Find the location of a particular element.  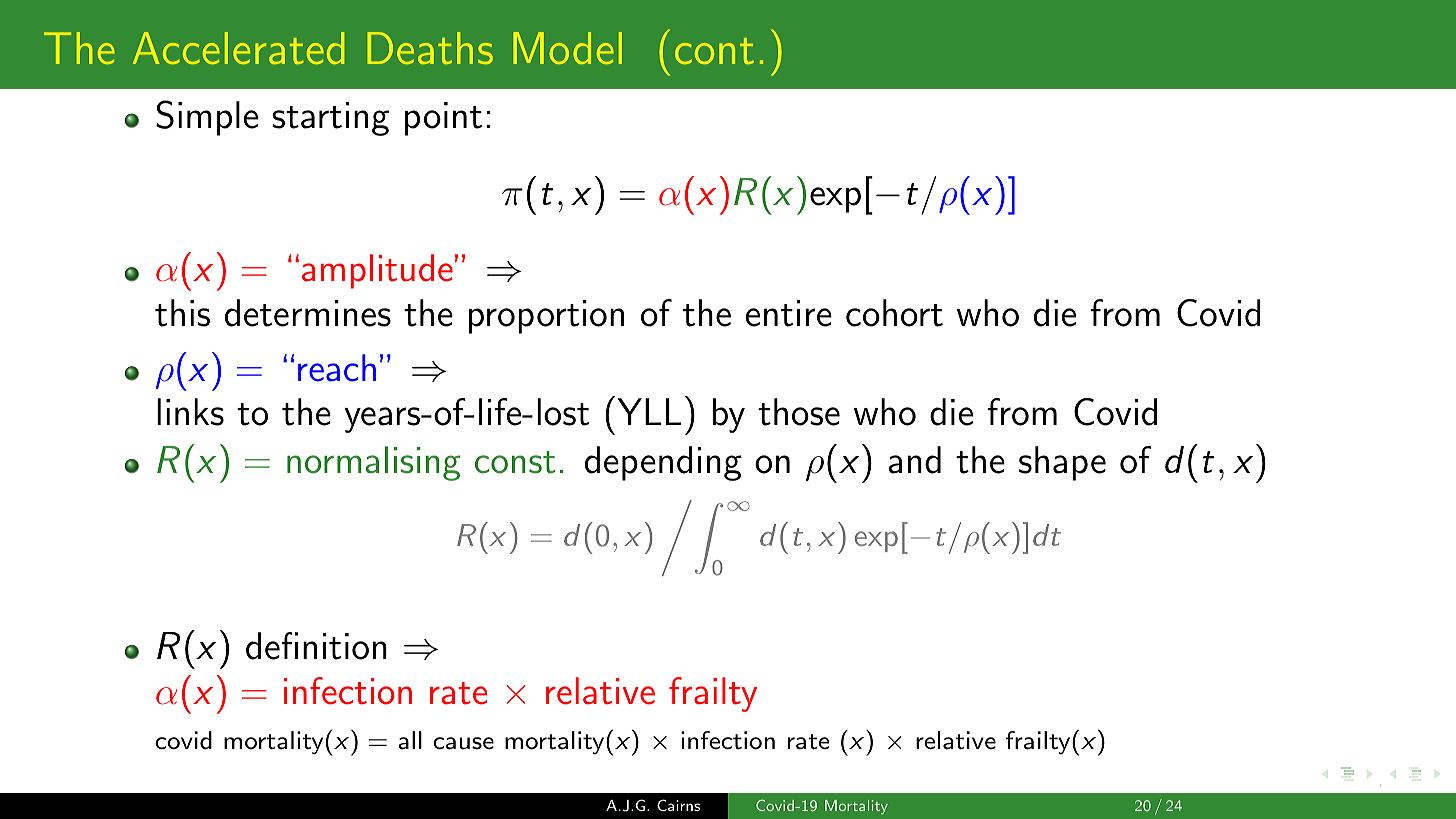

starting is located at coordinates (330, 119).
